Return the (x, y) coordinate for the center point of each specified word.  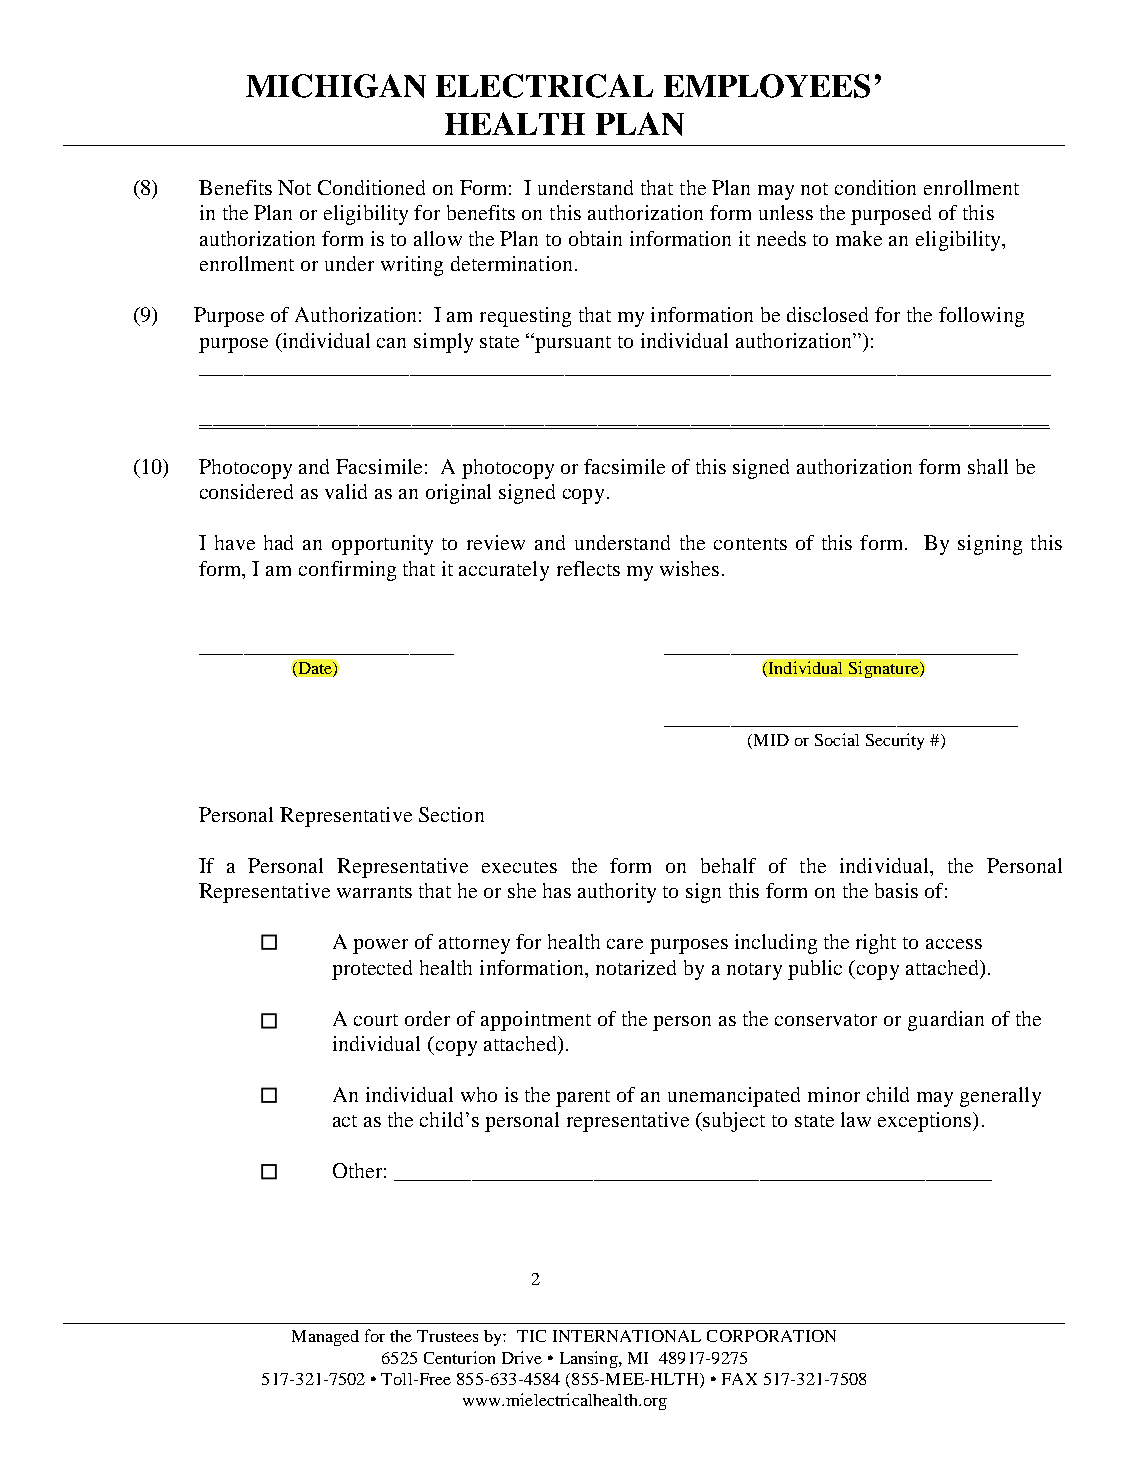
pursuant (572, 343)
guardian (946, 1021)
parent (583, 1098)
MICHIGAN (336, 86)
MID (770, 741)
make (859, 238)
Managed (325, 1338)
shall (988, 466)
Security (895, 741)
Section (451, 814)
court (376, 1020)
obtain (595, 238)
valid (346, 491)
